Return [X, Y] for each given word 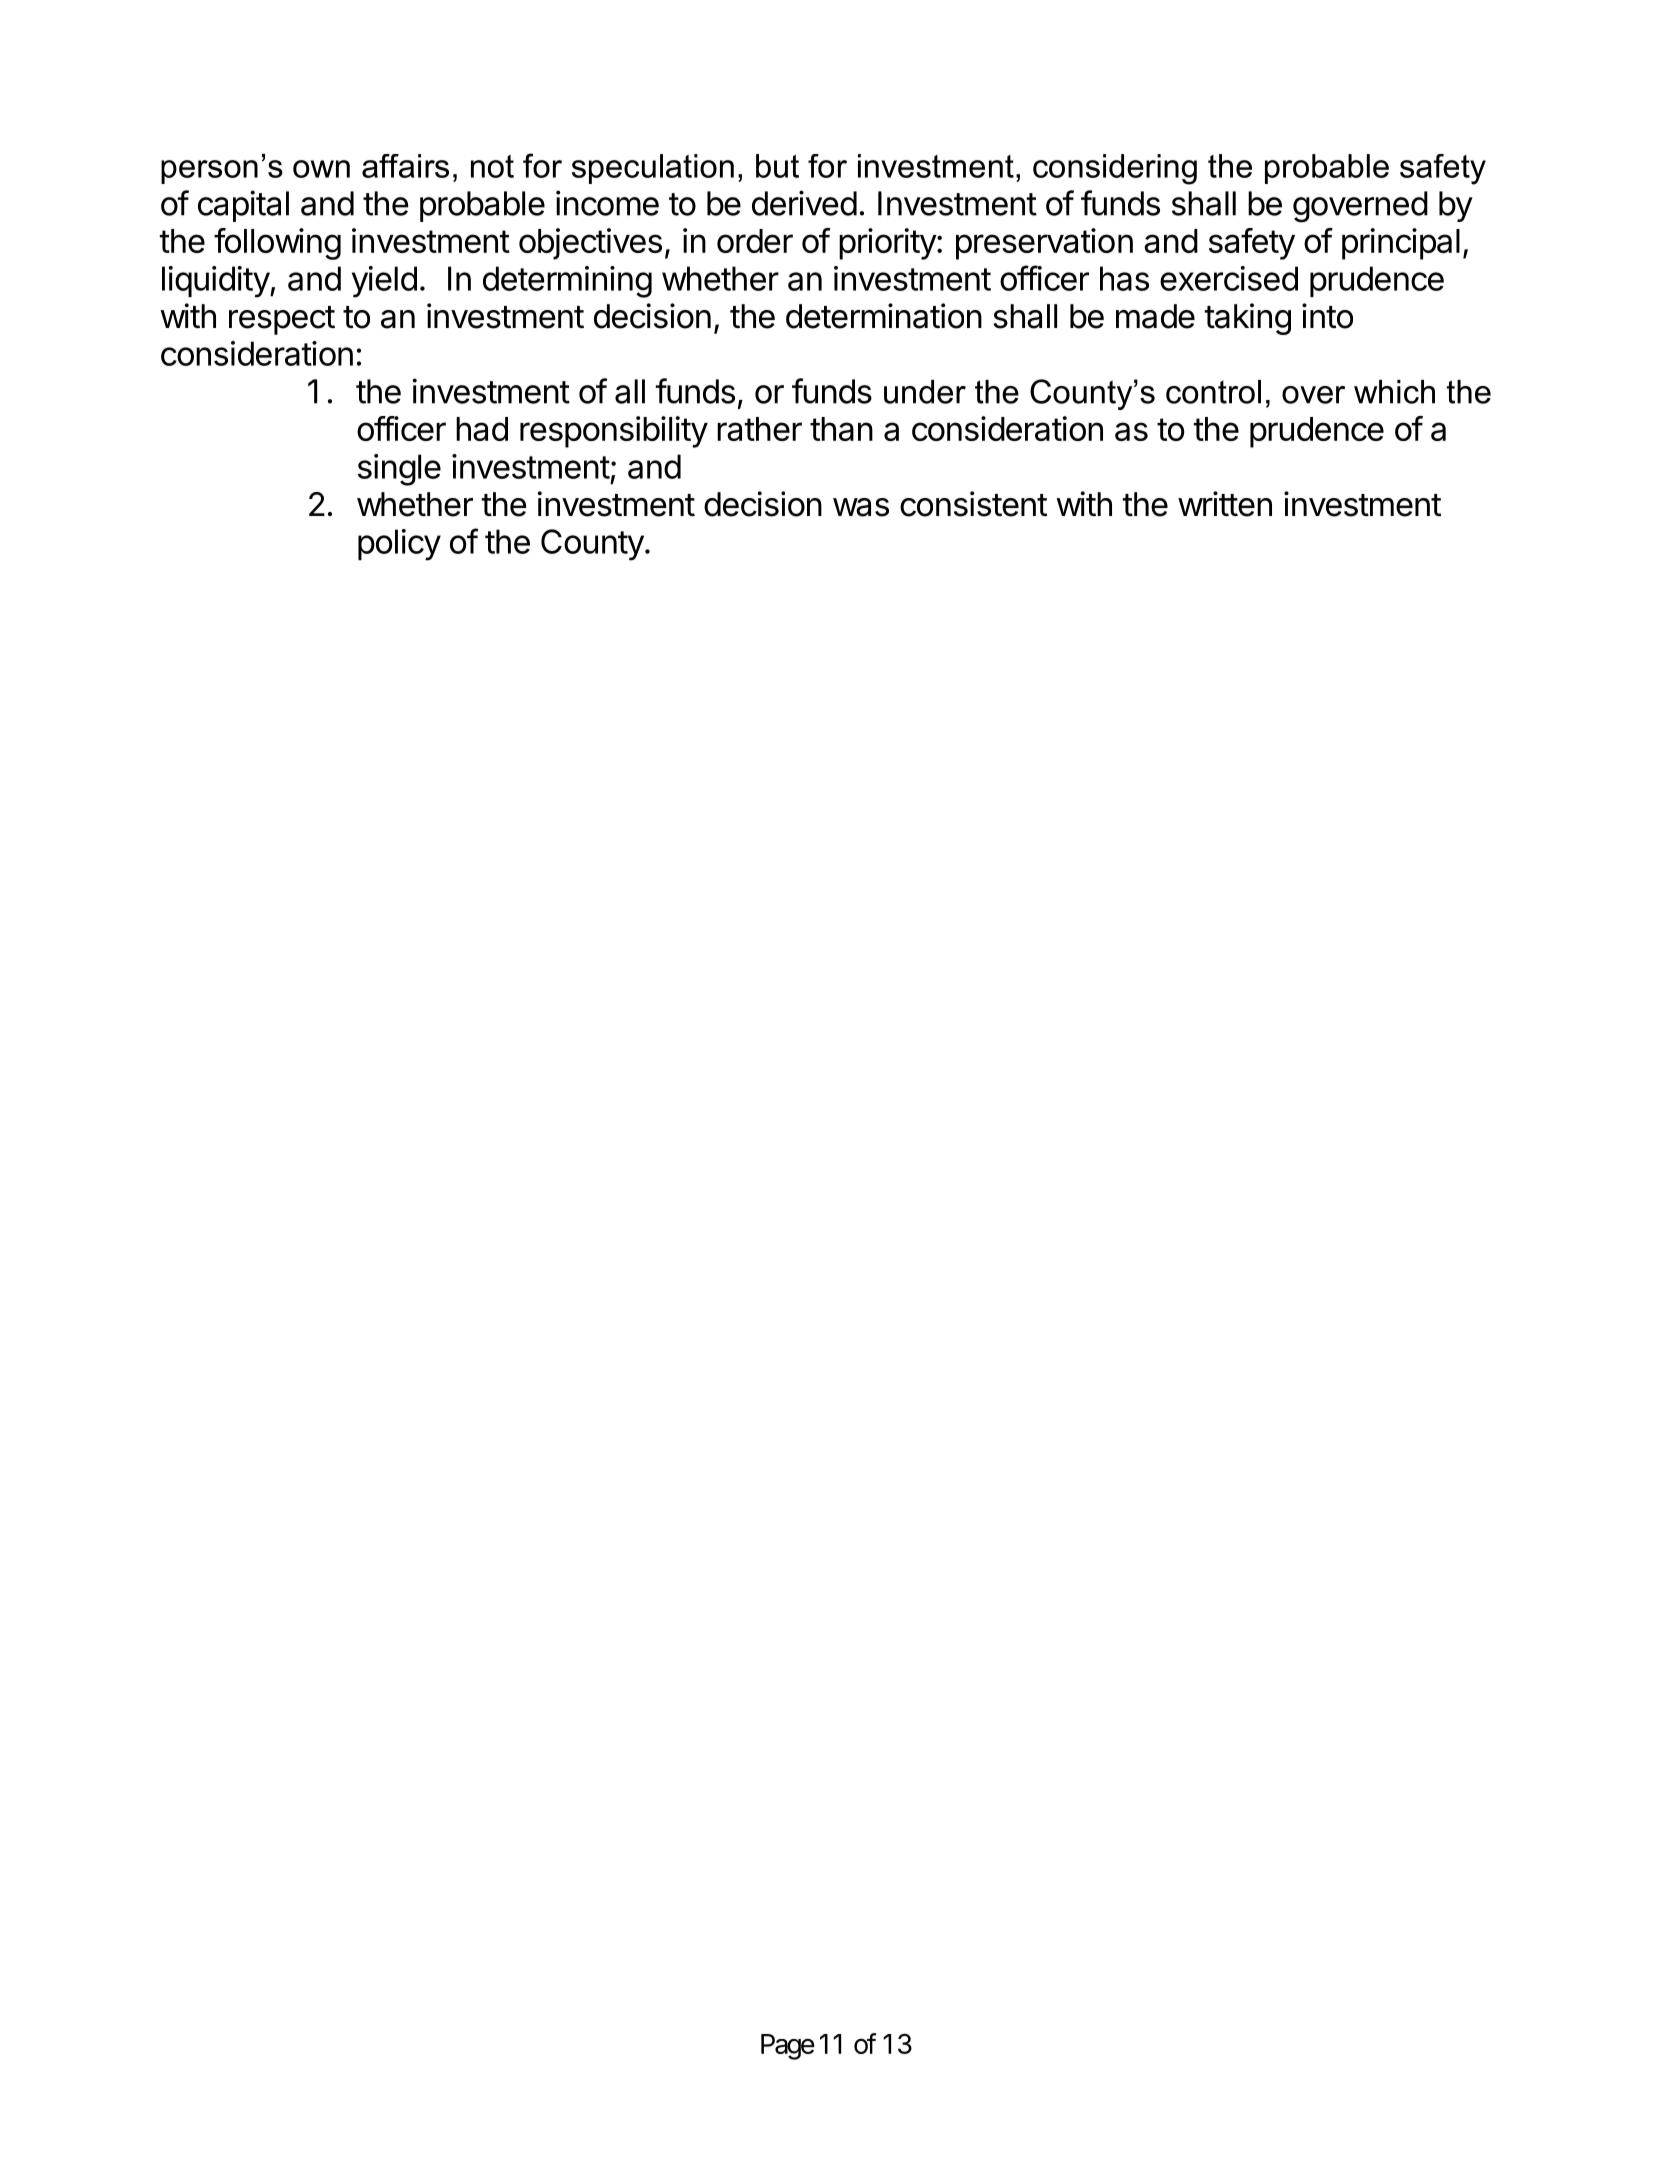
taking [1248, 319]
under [925, 392]
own [321, 169]
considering [1115, 169]
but [777, 166]
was [861, 507]
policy [399, 545]
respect [282, 320]
